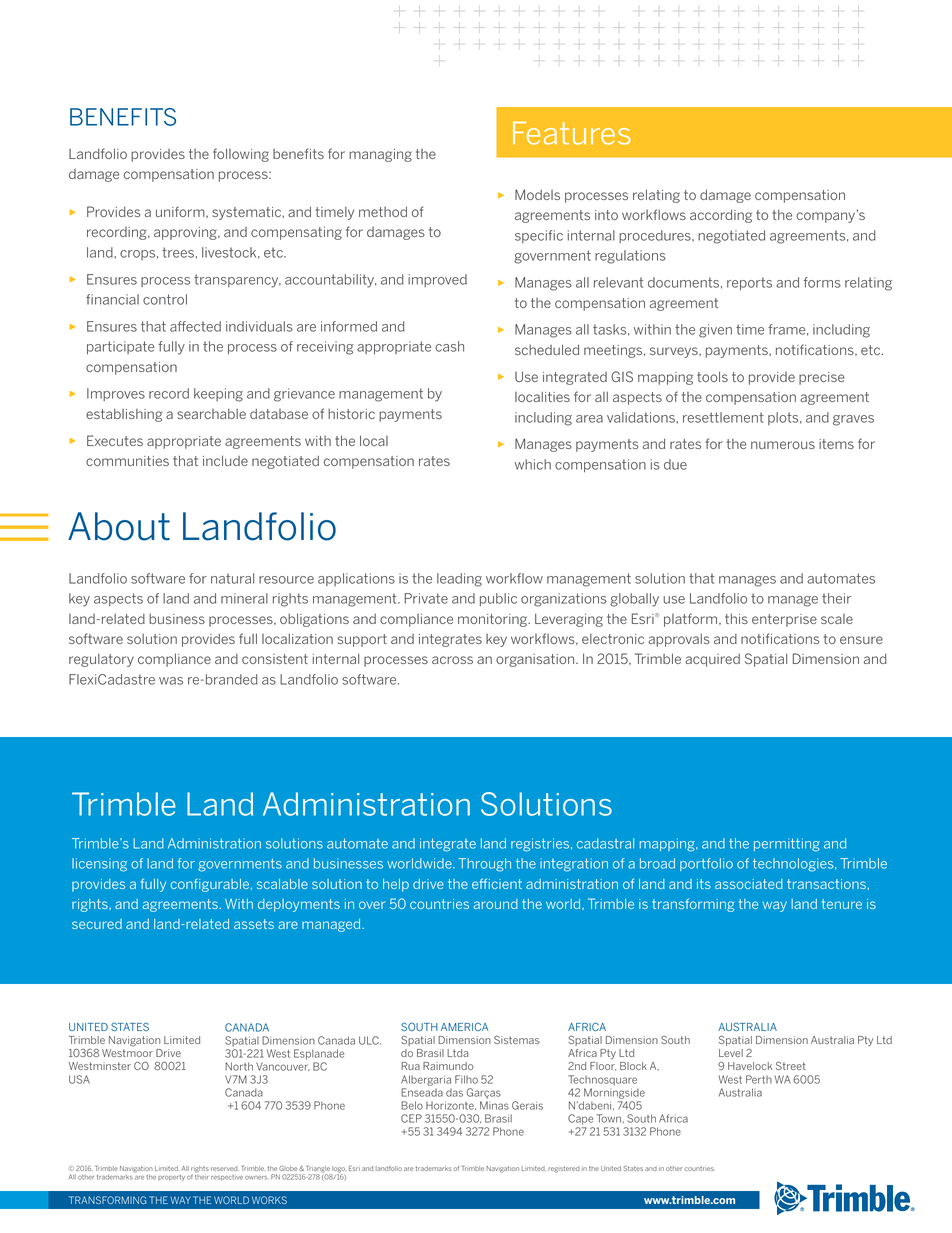  I want to click on CEP, so click(411, 1118).
